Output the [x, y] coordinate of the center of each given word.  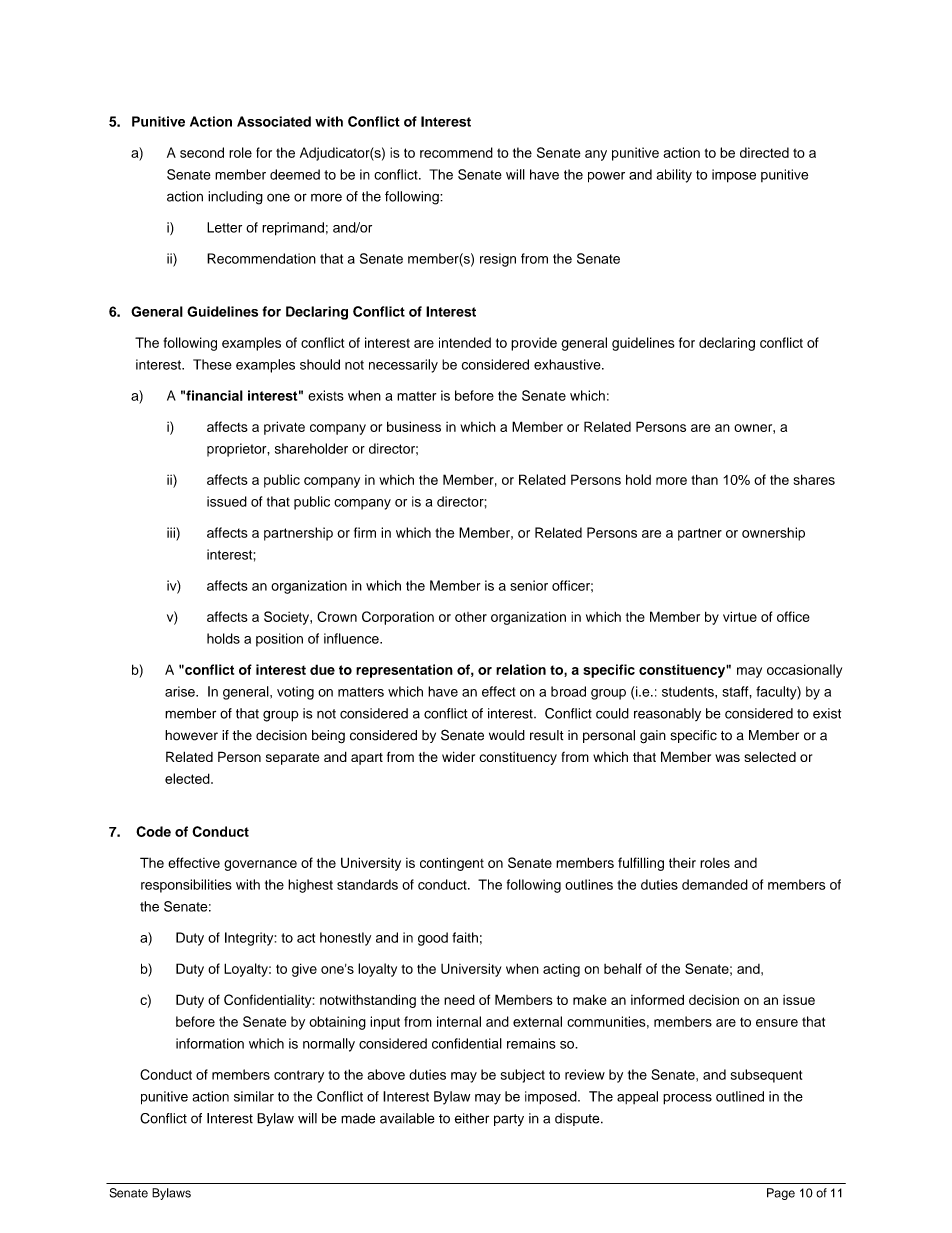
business [414, 426]
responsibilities [186, 886]
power [606, 177]
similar [254, 1096]
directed [764, 152]
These [212, 364]
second [202, 152]
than [704, 479]
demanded [715, 884]
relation [521, 669]
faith [465, 937]
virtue [740, 616]
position [279, 640]
